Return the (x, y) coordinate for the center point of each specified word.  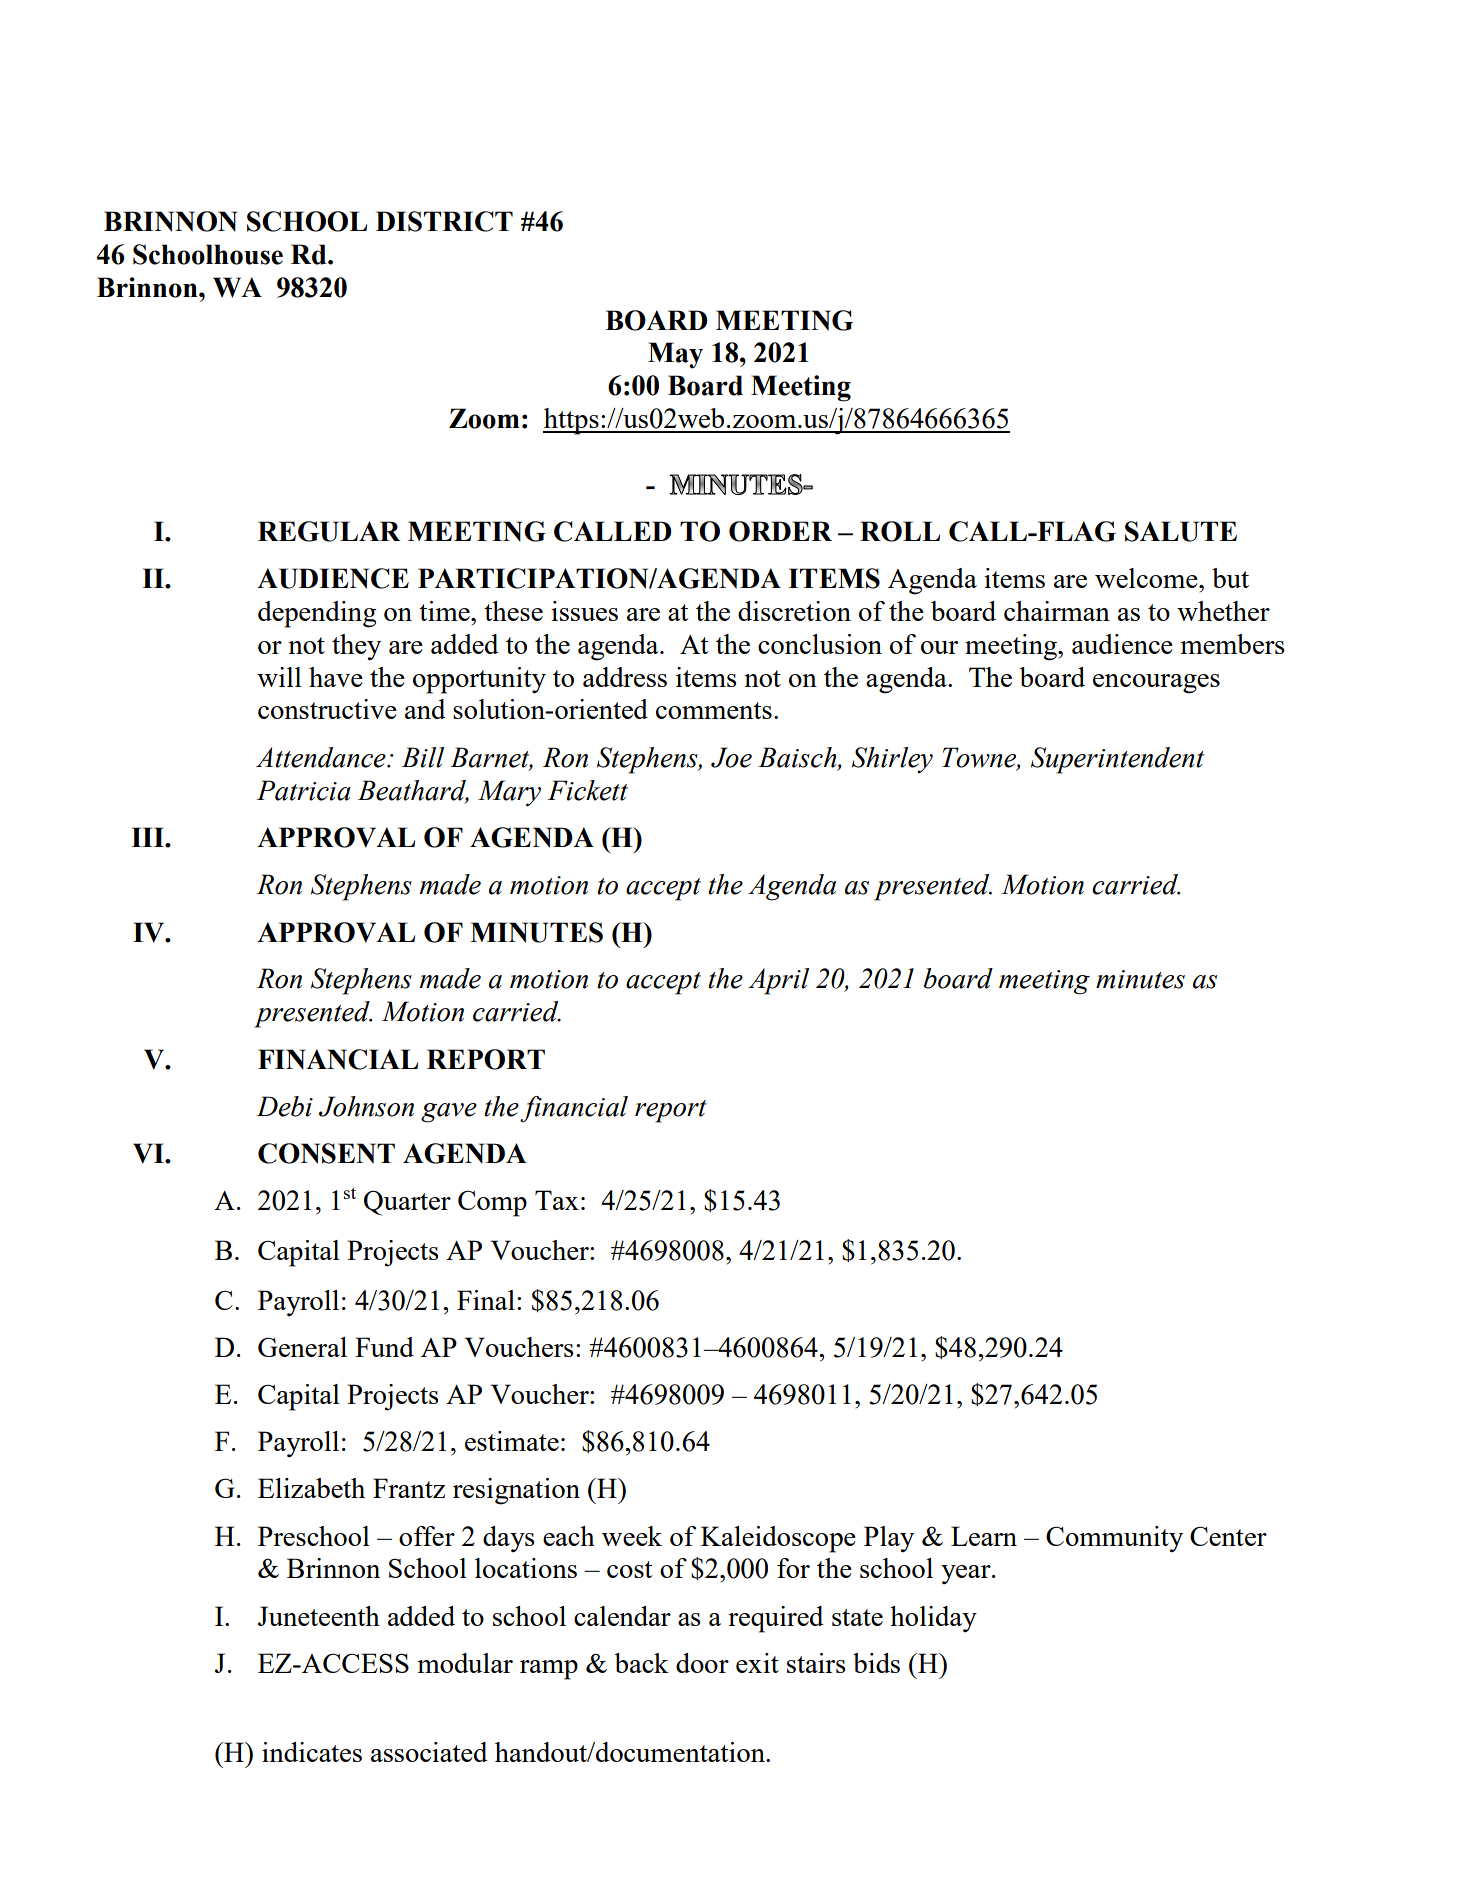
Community (1114, 1539)
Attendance (322, 757)
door (702, 1663)
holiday (933, 1619)
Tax (557, 1200)
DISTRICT (444, 221)
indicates (312, 1752)
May (675, 355)
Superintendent (1117, 760)
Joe (731, 757)
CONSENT (326, 1153)
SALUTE (1181, 531)
